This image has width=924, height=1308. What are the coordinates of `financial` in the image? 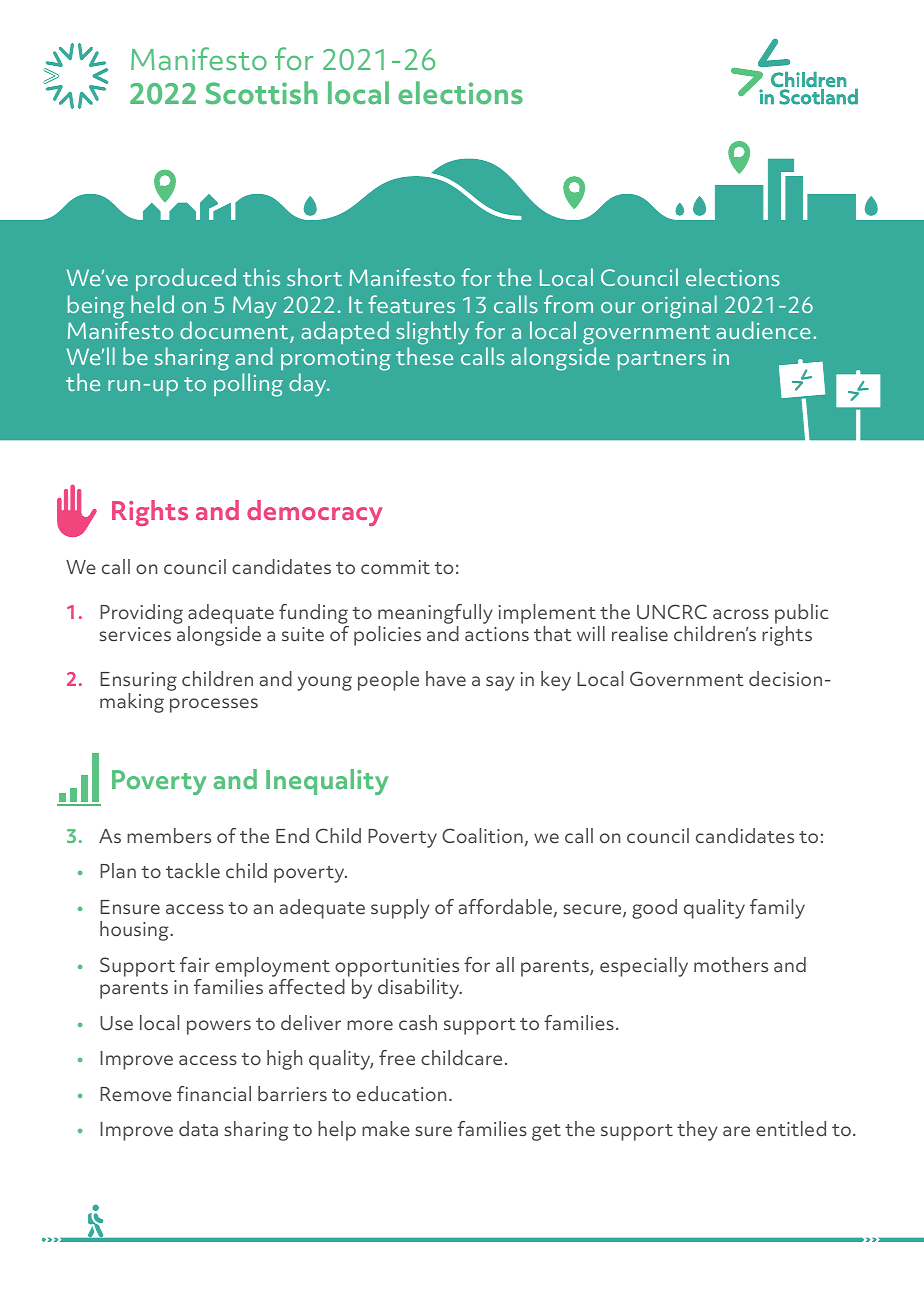 It's located at (214, 1093).
